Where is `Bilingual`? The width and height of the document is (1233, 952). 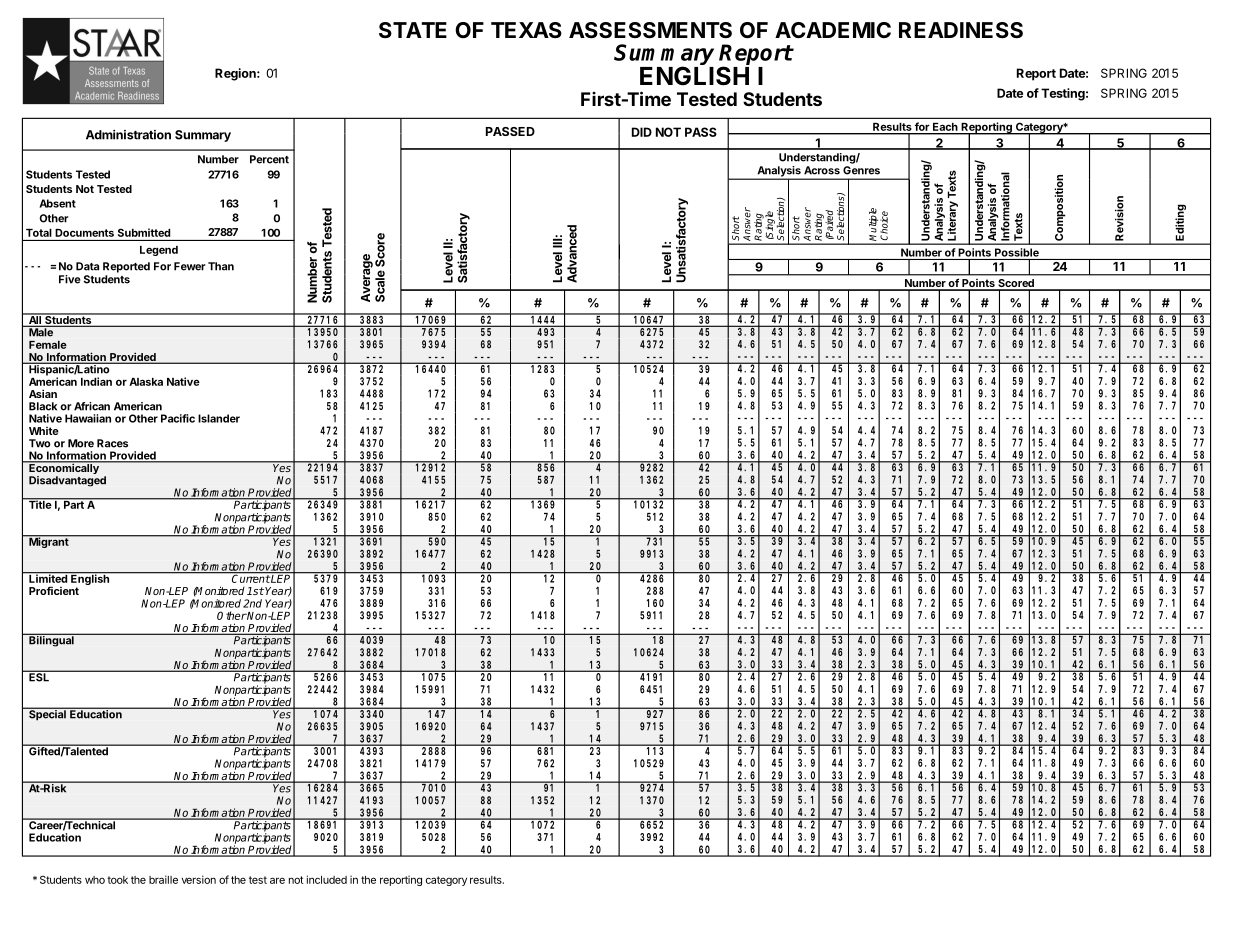 Bilingual is located at coordinates (51, 640).
